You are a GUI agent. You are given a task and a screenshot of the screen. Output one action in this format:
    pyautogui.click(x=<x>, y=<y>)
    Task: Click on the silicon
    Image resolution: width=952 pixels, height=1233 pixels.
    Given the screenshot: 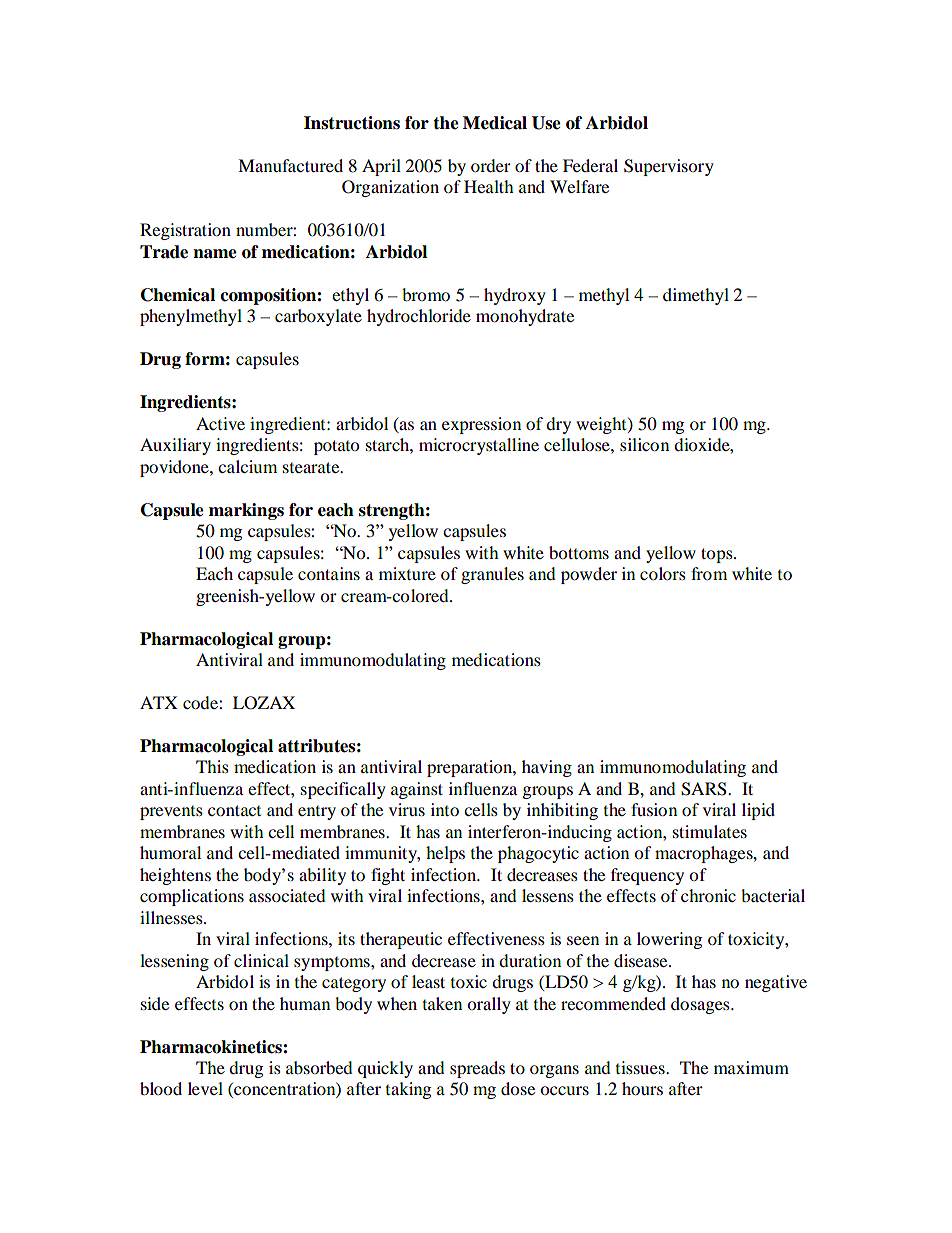 What is the action you would take?
    pyautogui.click(x=644, y=444)
